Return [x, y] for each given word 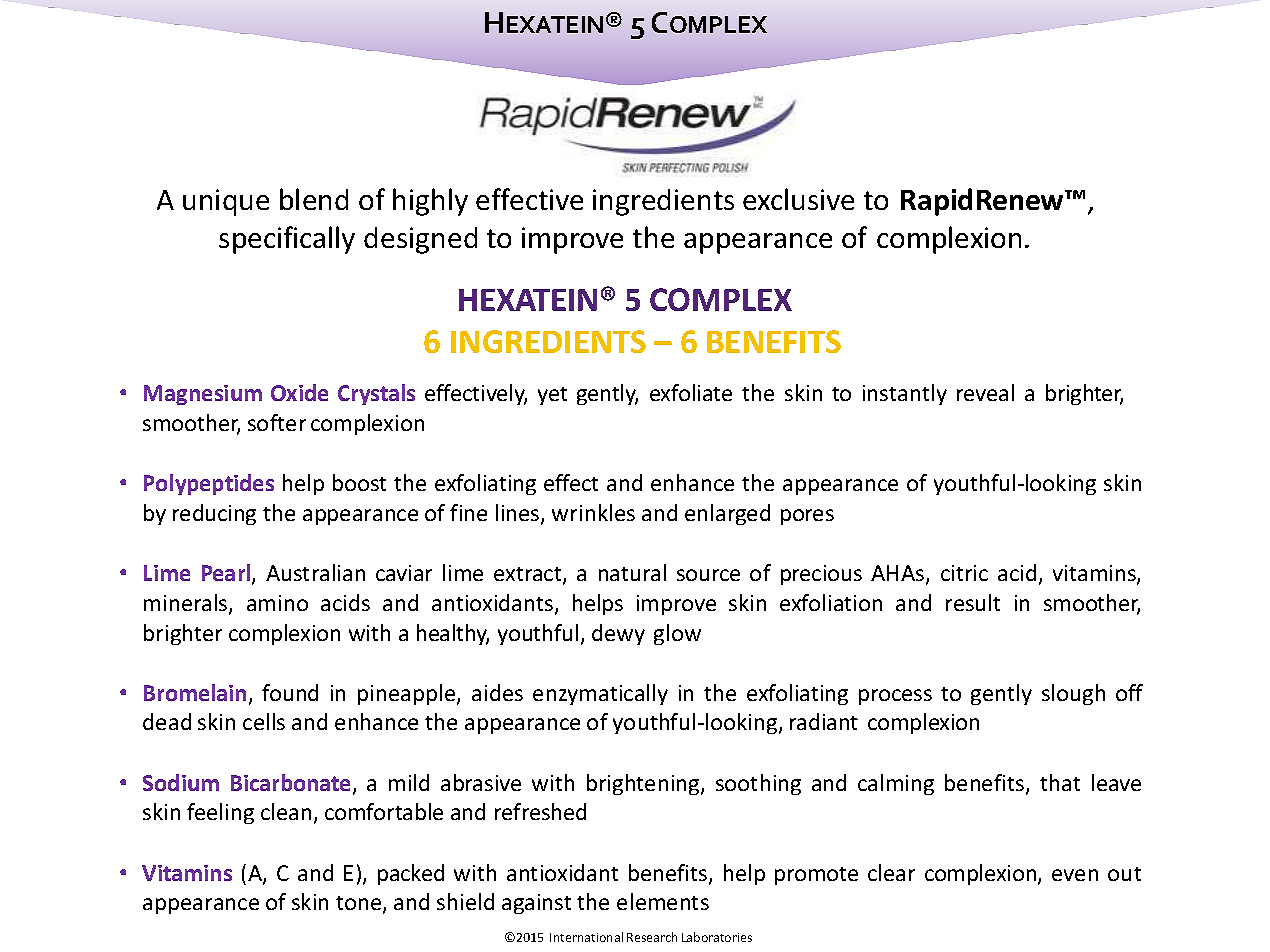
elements [663, 901]
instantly [905, 394]
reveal [985, 392]
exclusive [798, 199]
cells [264, 721]
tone [360, 904]
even [1075, 875]
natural [632, 572]
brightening [644, 784]
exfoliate [691, 392]
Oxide [299, 392]
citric [964, 573]
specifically [287, 240]
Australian [315, 572]
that [1060, 782]
